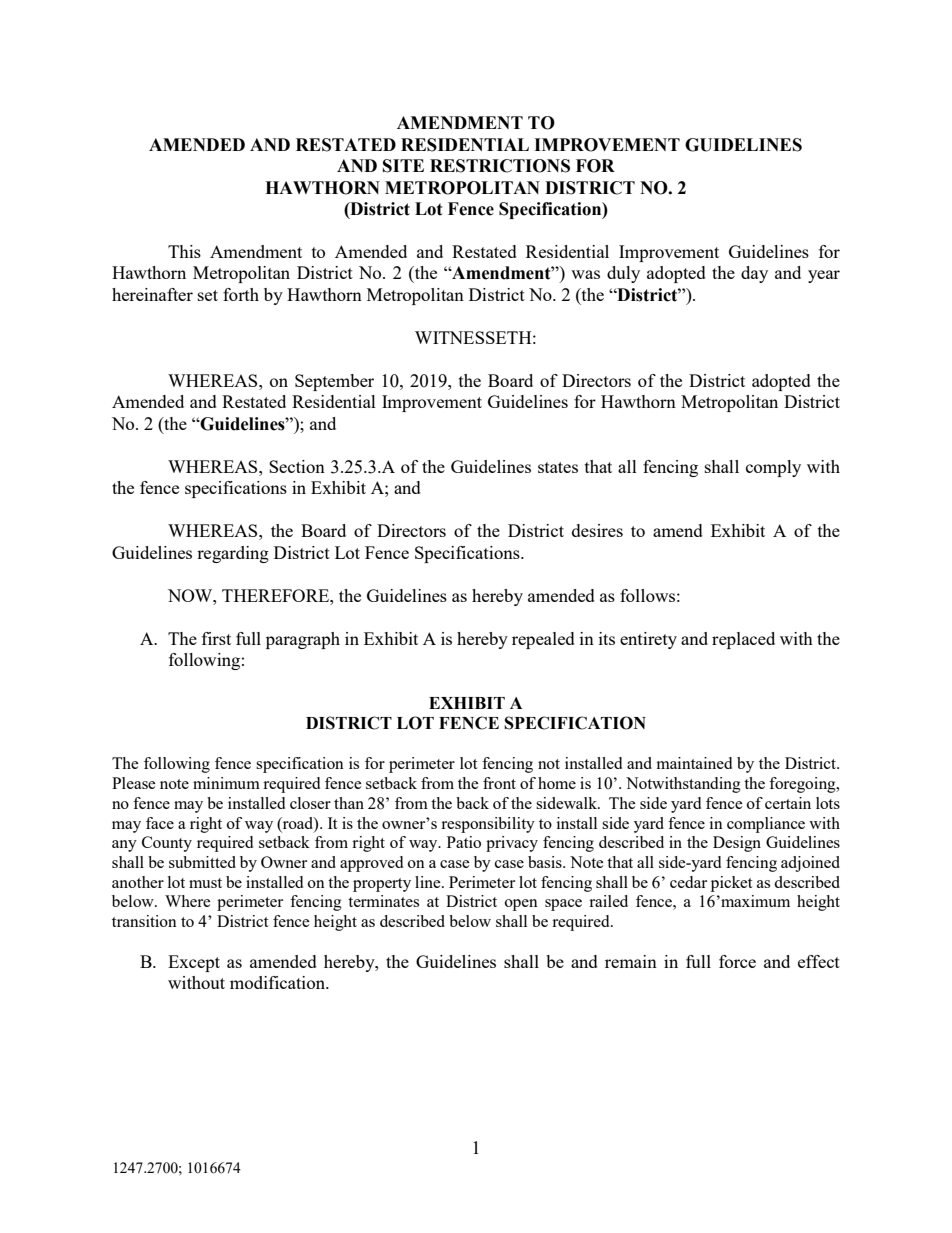 The width and height of the screenshot is (952, 1233). I want to click on Except, so click(194, 963).
